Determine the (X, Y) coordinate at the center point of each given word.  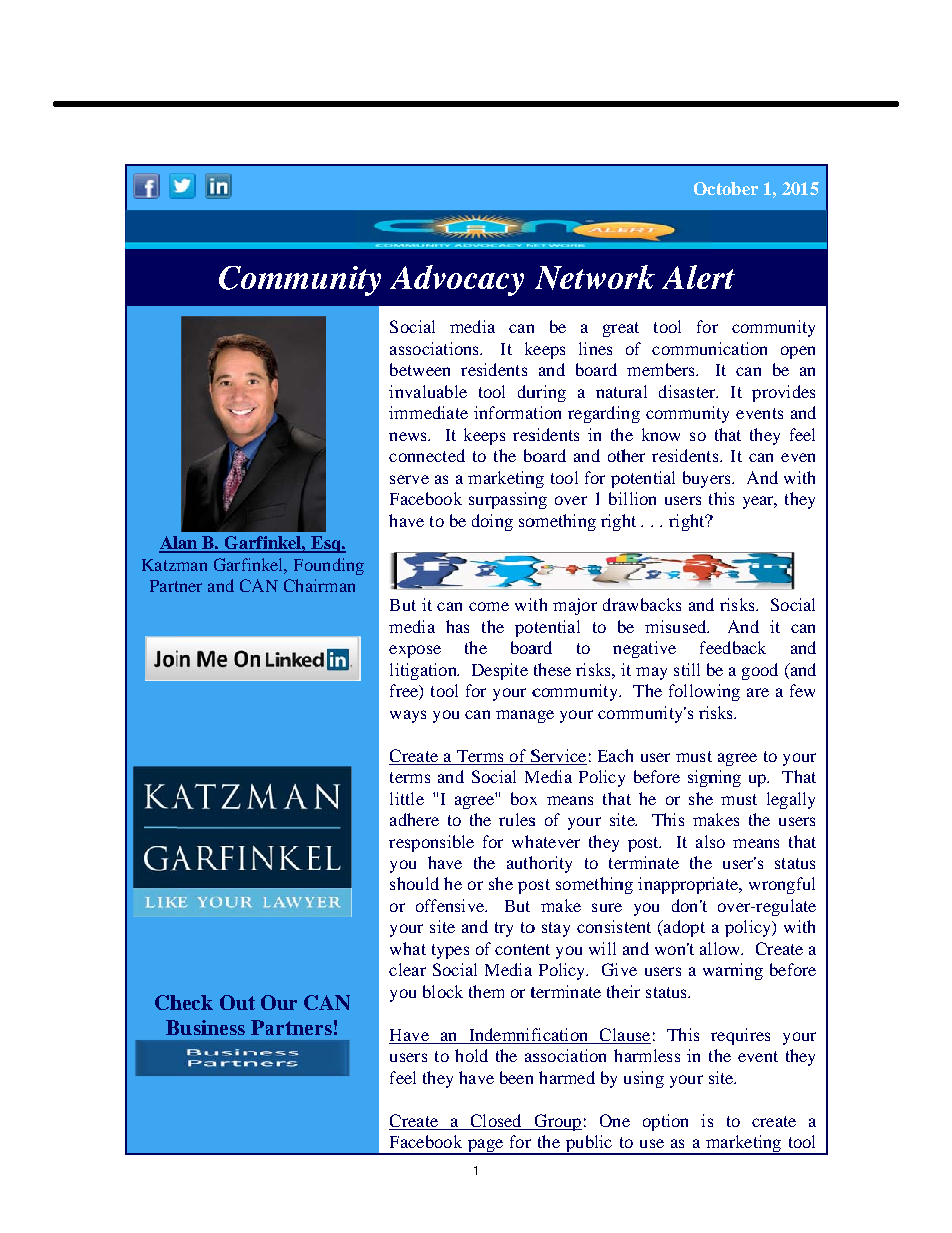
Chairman (319, 585)
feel (403, 1077)
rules (517, 819)
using (644, 1079)
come (489, 606)
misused (677, 626)
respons (418, 845)
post (644, 844)
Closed (496, 1120)
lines (595, 348)
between (420, 369)
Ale (687, 277)
